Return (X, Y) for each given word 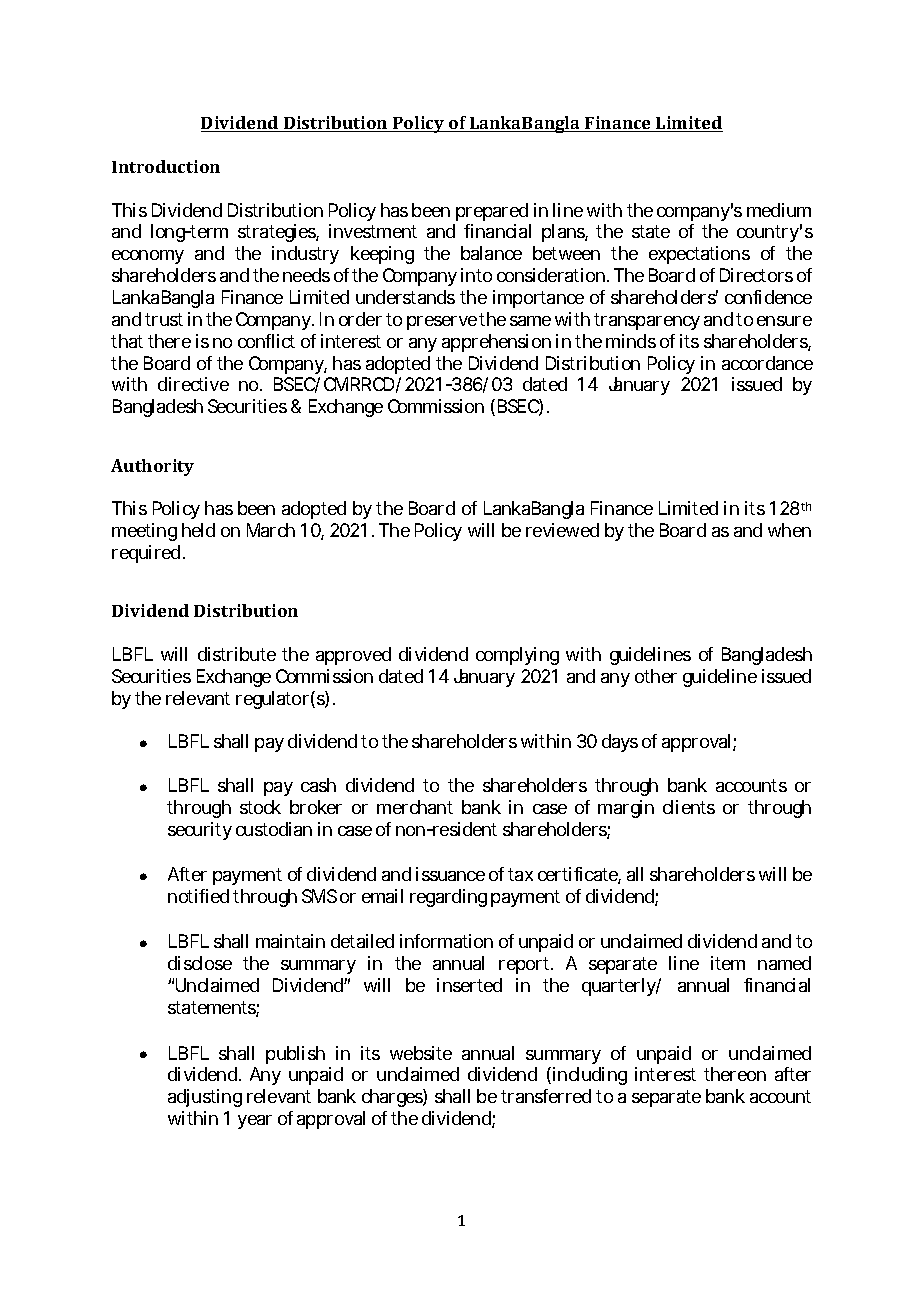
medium (779, 210)
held (198, 530)
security (200, 831)
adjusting (205, 1098)
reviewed (562, 530)
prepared (492, 212)
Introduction (166, 166)
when (789, 530)
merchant (415, 807)
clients (689, 807)
